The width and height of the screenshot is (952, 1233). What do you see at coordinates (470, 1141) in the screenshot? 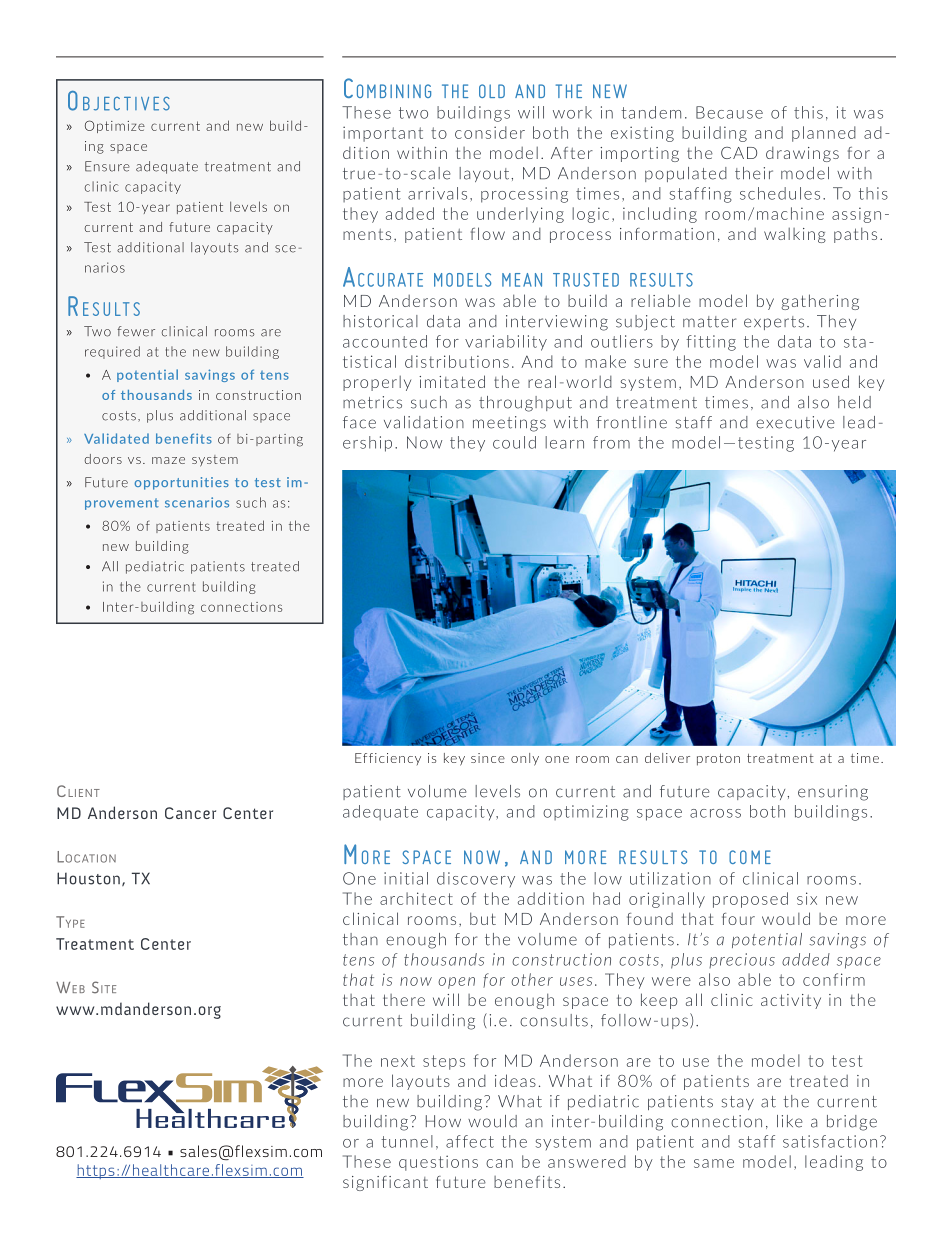
I see `affect` at bounding box center [470, 1141].
